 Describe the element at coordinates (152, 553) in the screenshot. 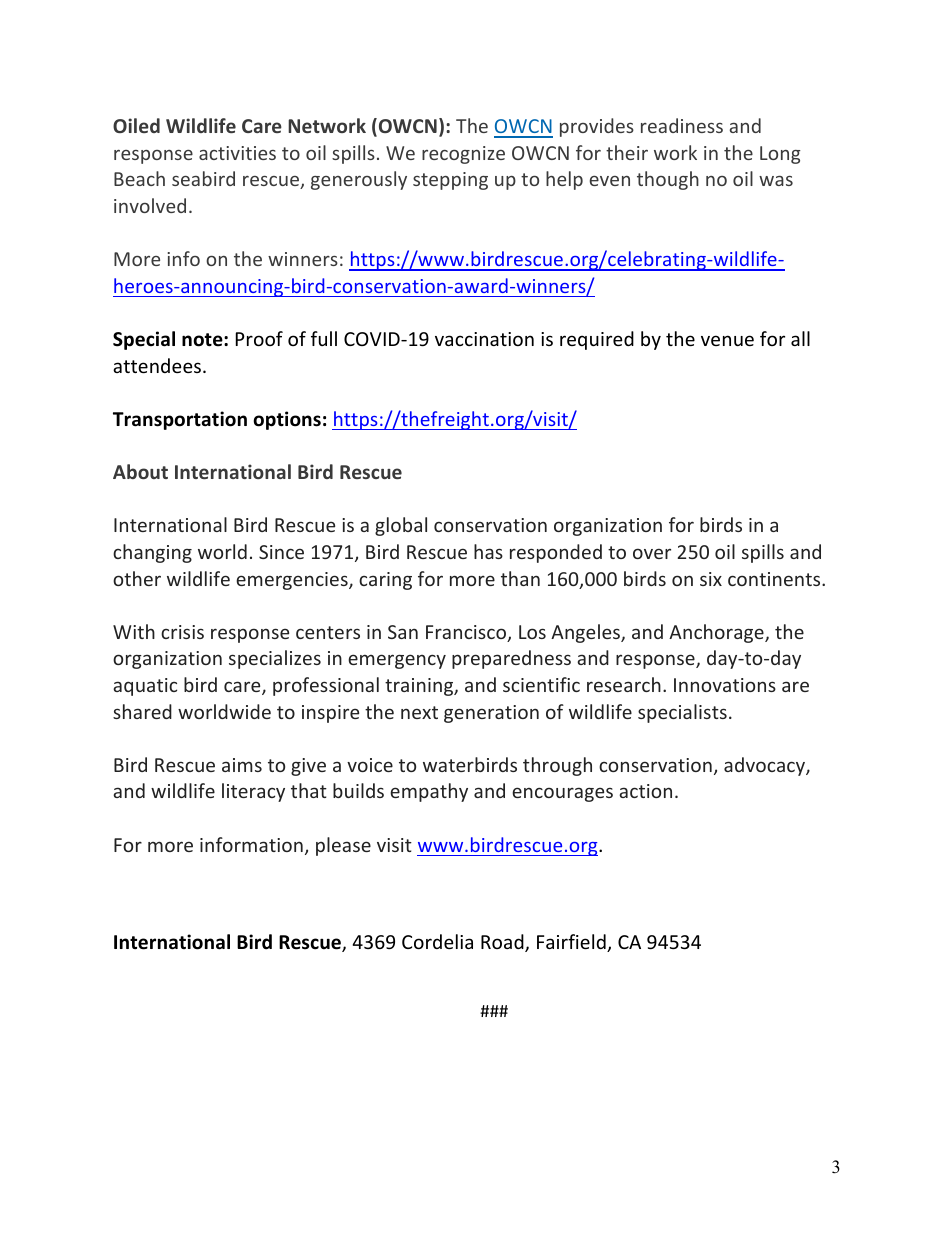

I see `changing` at that location.
